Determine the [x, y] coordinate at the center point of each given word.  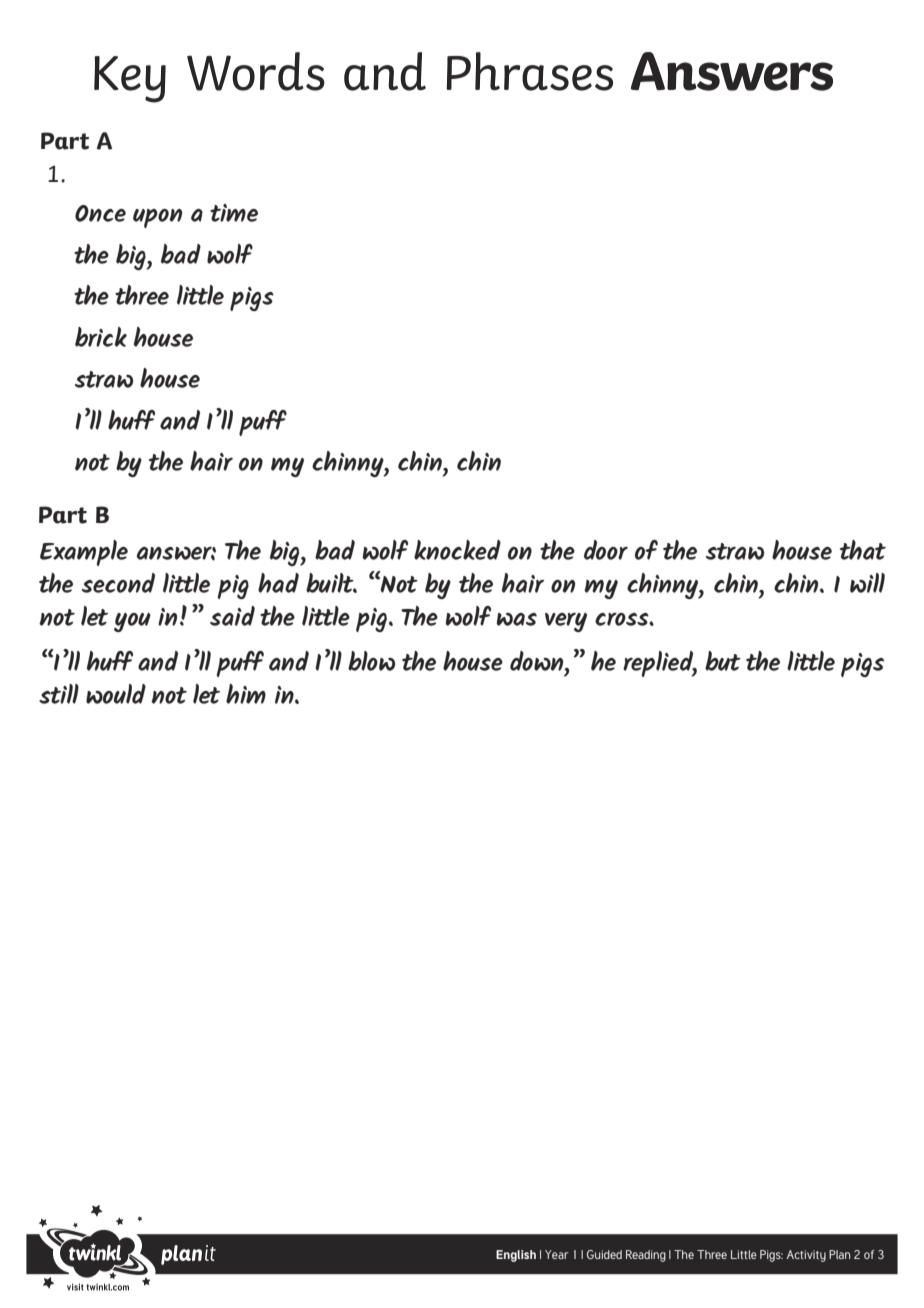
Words [256, 71]
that [863, 550]
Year [557, 1254]
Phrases [530, 71]
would [116, 694]
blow [371, 661]
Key [130, 79]
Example [84, 553]
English [516, 1256]
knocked [457, 550]
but [723, 661]
